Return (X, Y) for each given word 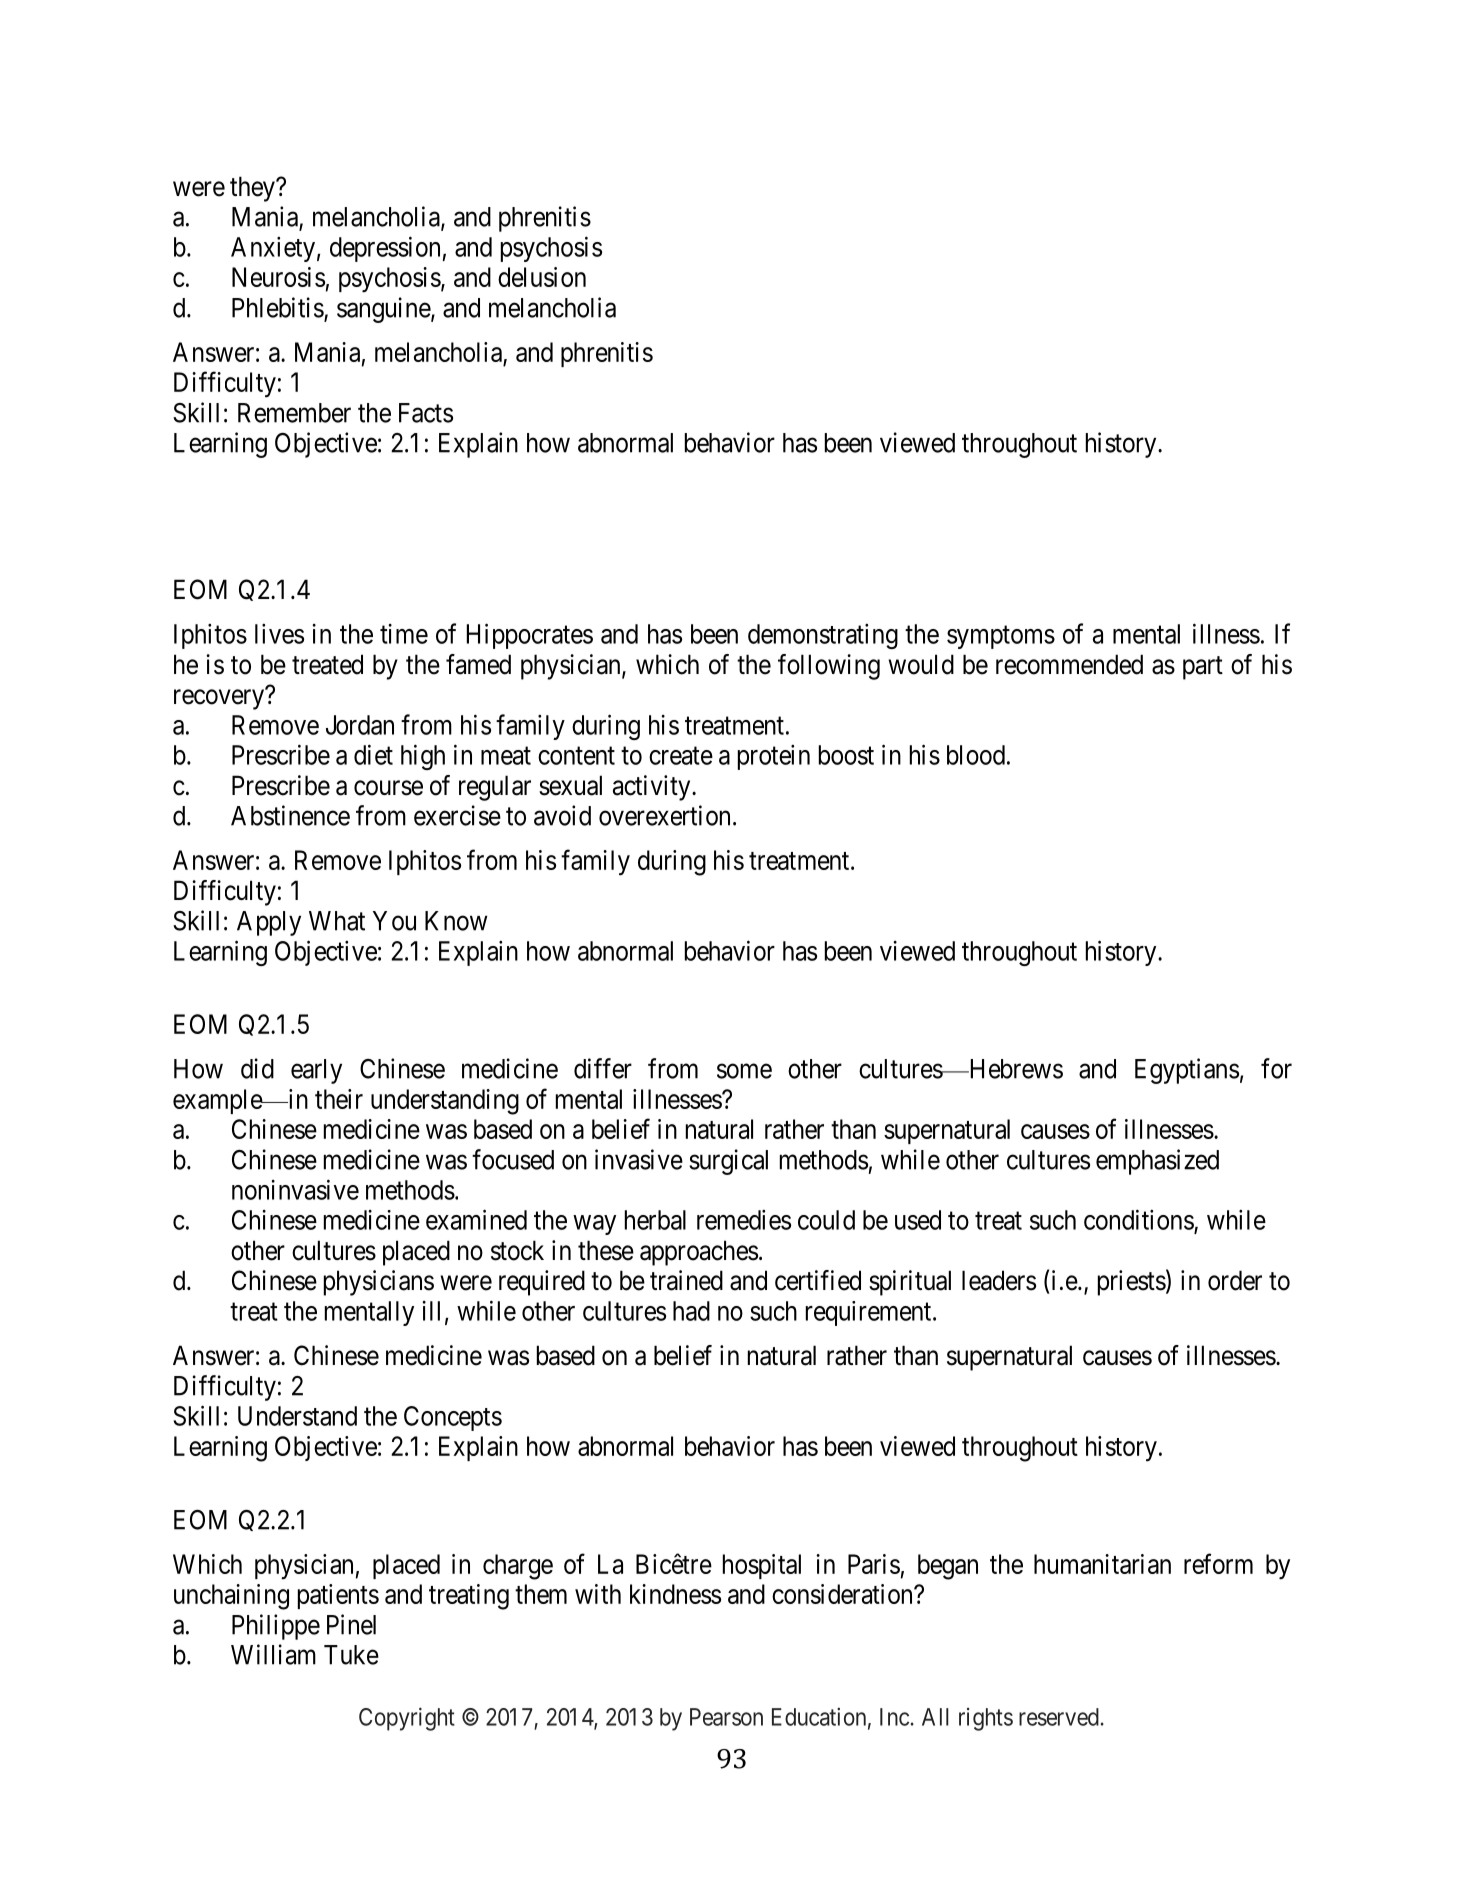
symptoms (1001, 637)
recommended (1069, 664)
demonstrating (823, 636)
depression (386, 249)
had (691, 1311)
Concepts (453, 1418)
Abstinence (290, 815)
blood (976, 755)
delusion (542, 277)
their (339, 1099)
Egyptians (1187, 1071)
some (744, 1071)
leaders (999, 1280)
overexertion (664, 815)
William (273, 1654)
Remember (294, 413)
